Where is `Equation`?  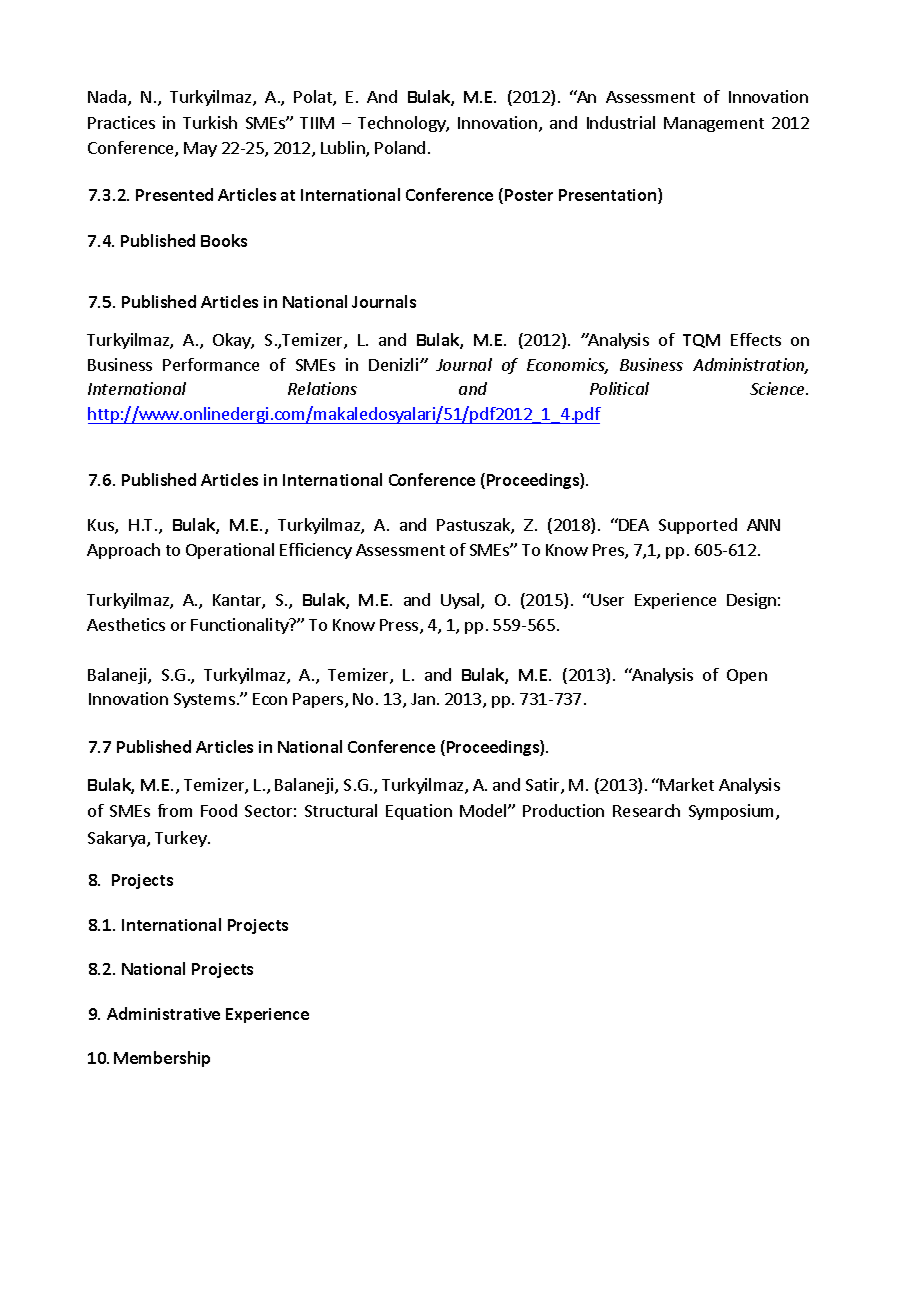
Equation is located at coordinates (419, 812).
